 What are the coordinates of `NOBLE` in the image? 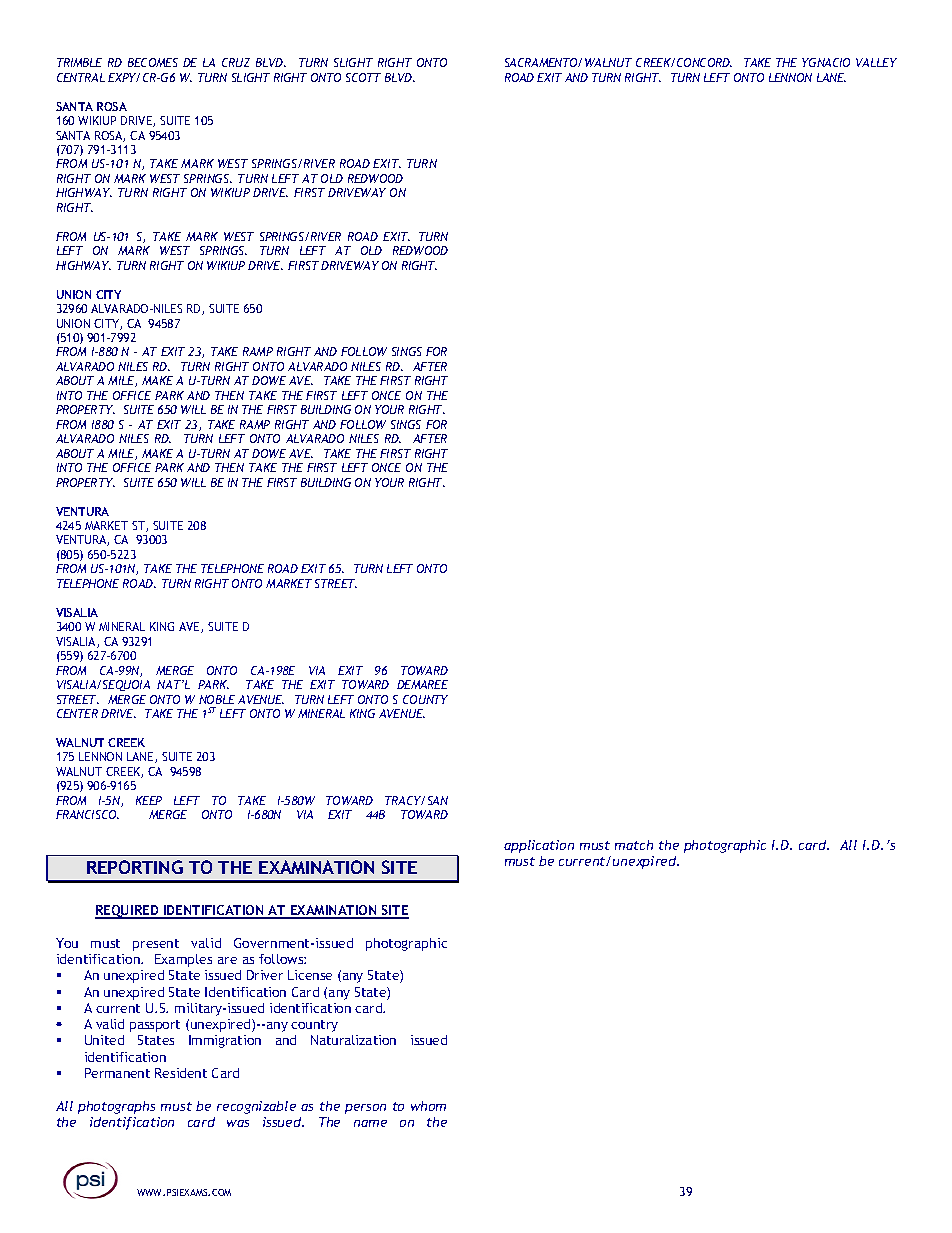 It's located at (217, 699).
